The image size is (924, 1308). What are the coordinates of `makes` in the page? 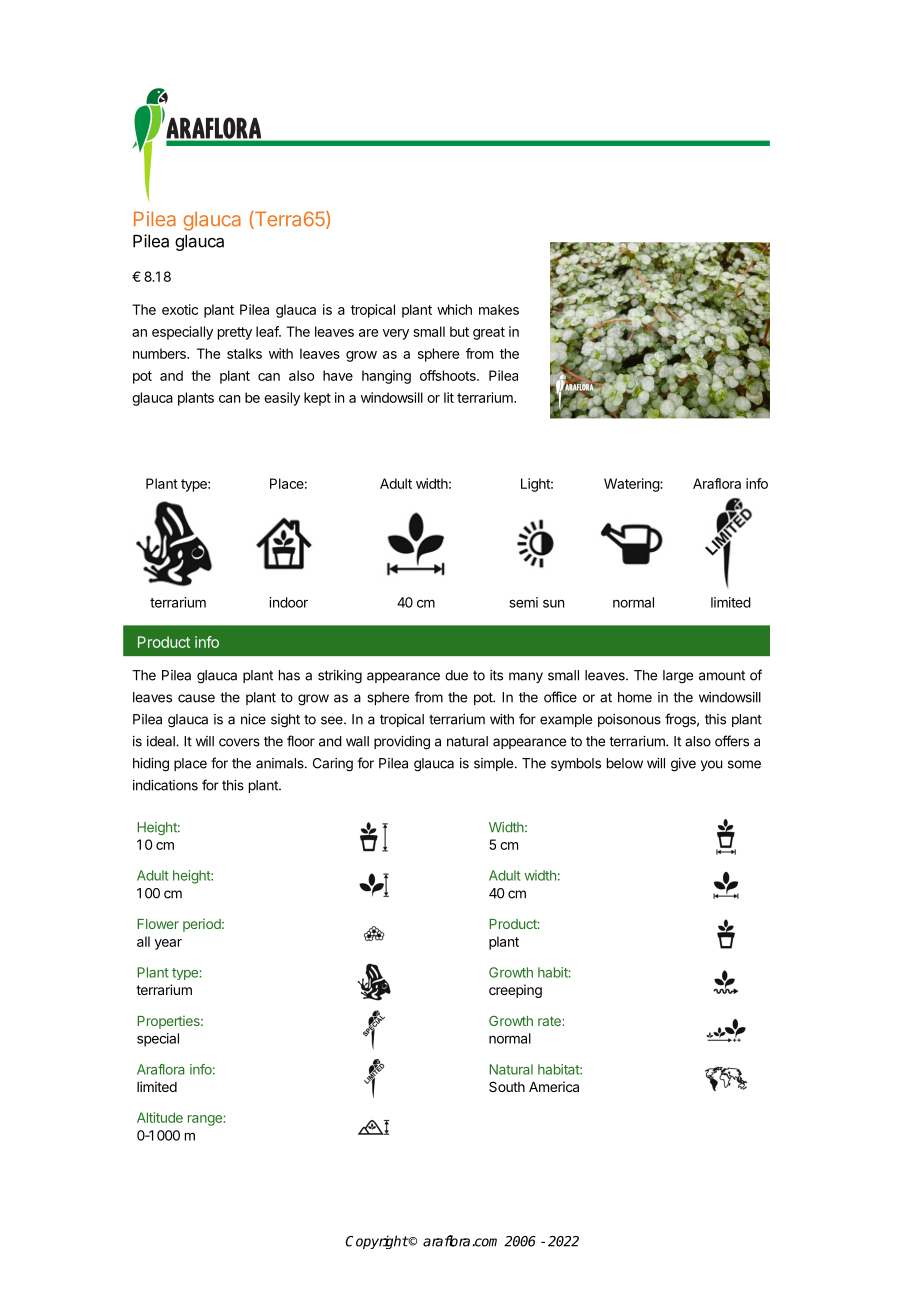 It's located at (499, 309).
